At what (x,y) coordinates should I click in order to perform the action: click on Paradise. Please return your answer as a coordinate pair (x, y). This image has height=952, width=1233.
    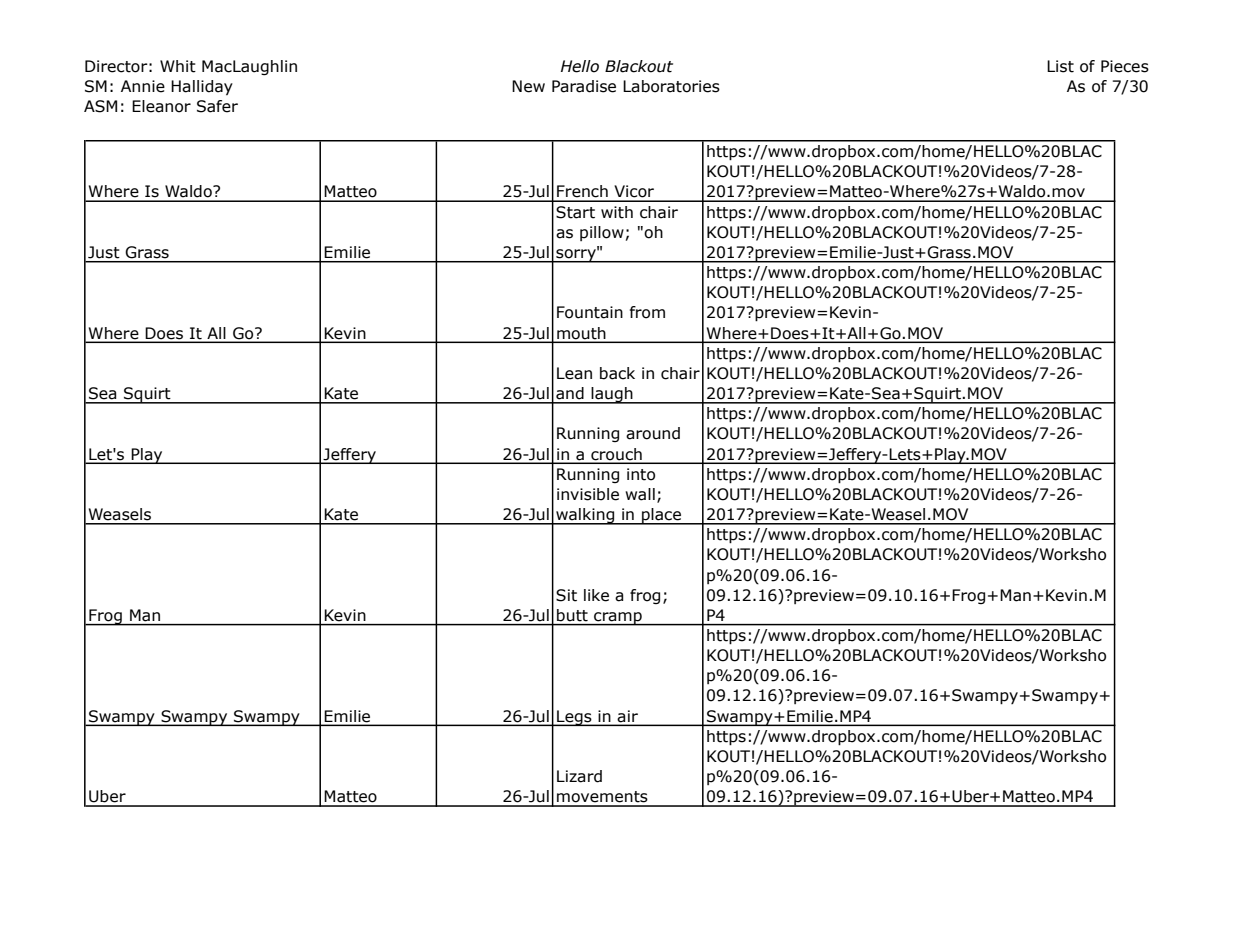
    Looking at the image, I should click on (584, 86).
